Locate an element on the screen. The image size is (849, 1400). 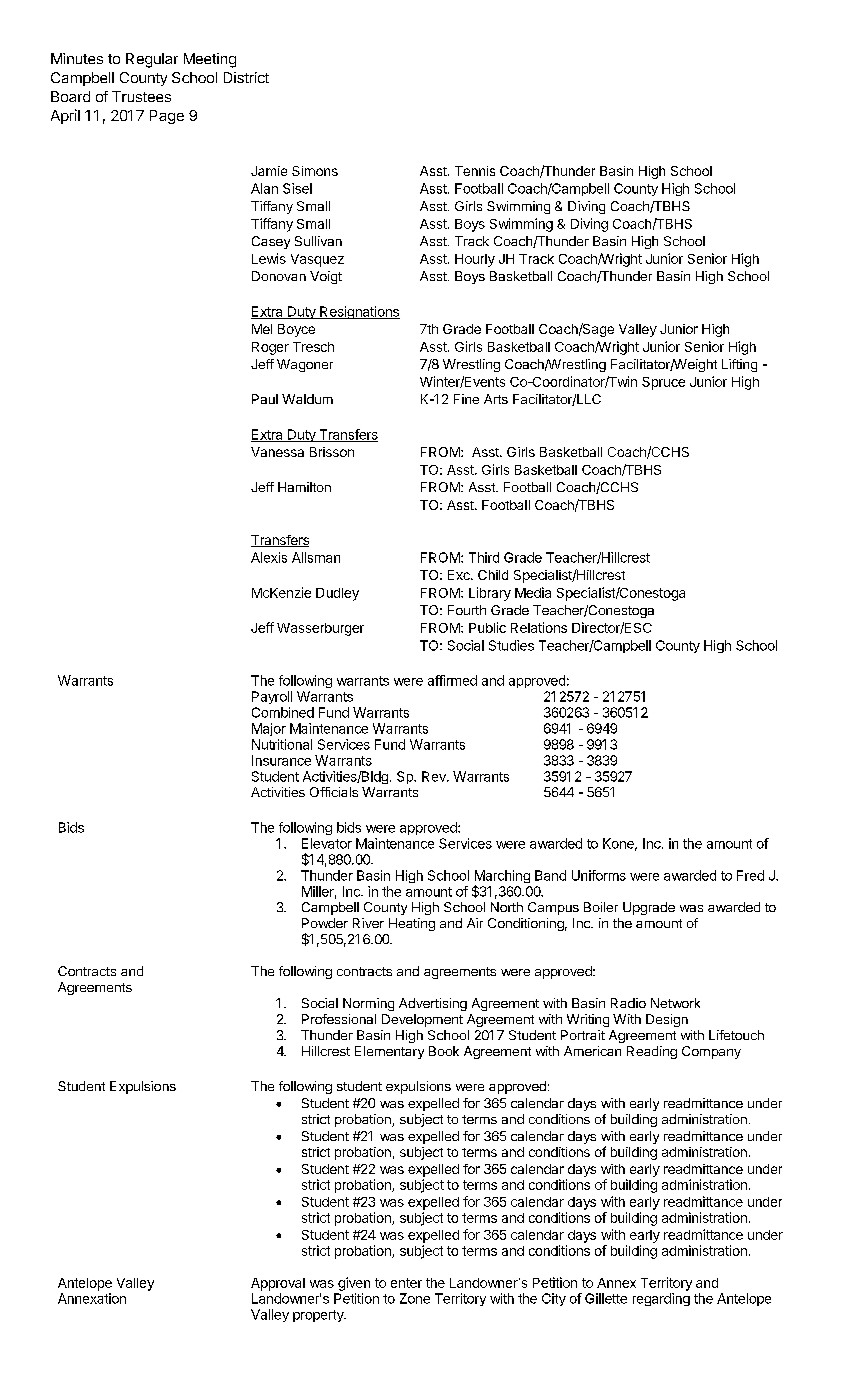
Payroll is located at coordinates (272, 697).
